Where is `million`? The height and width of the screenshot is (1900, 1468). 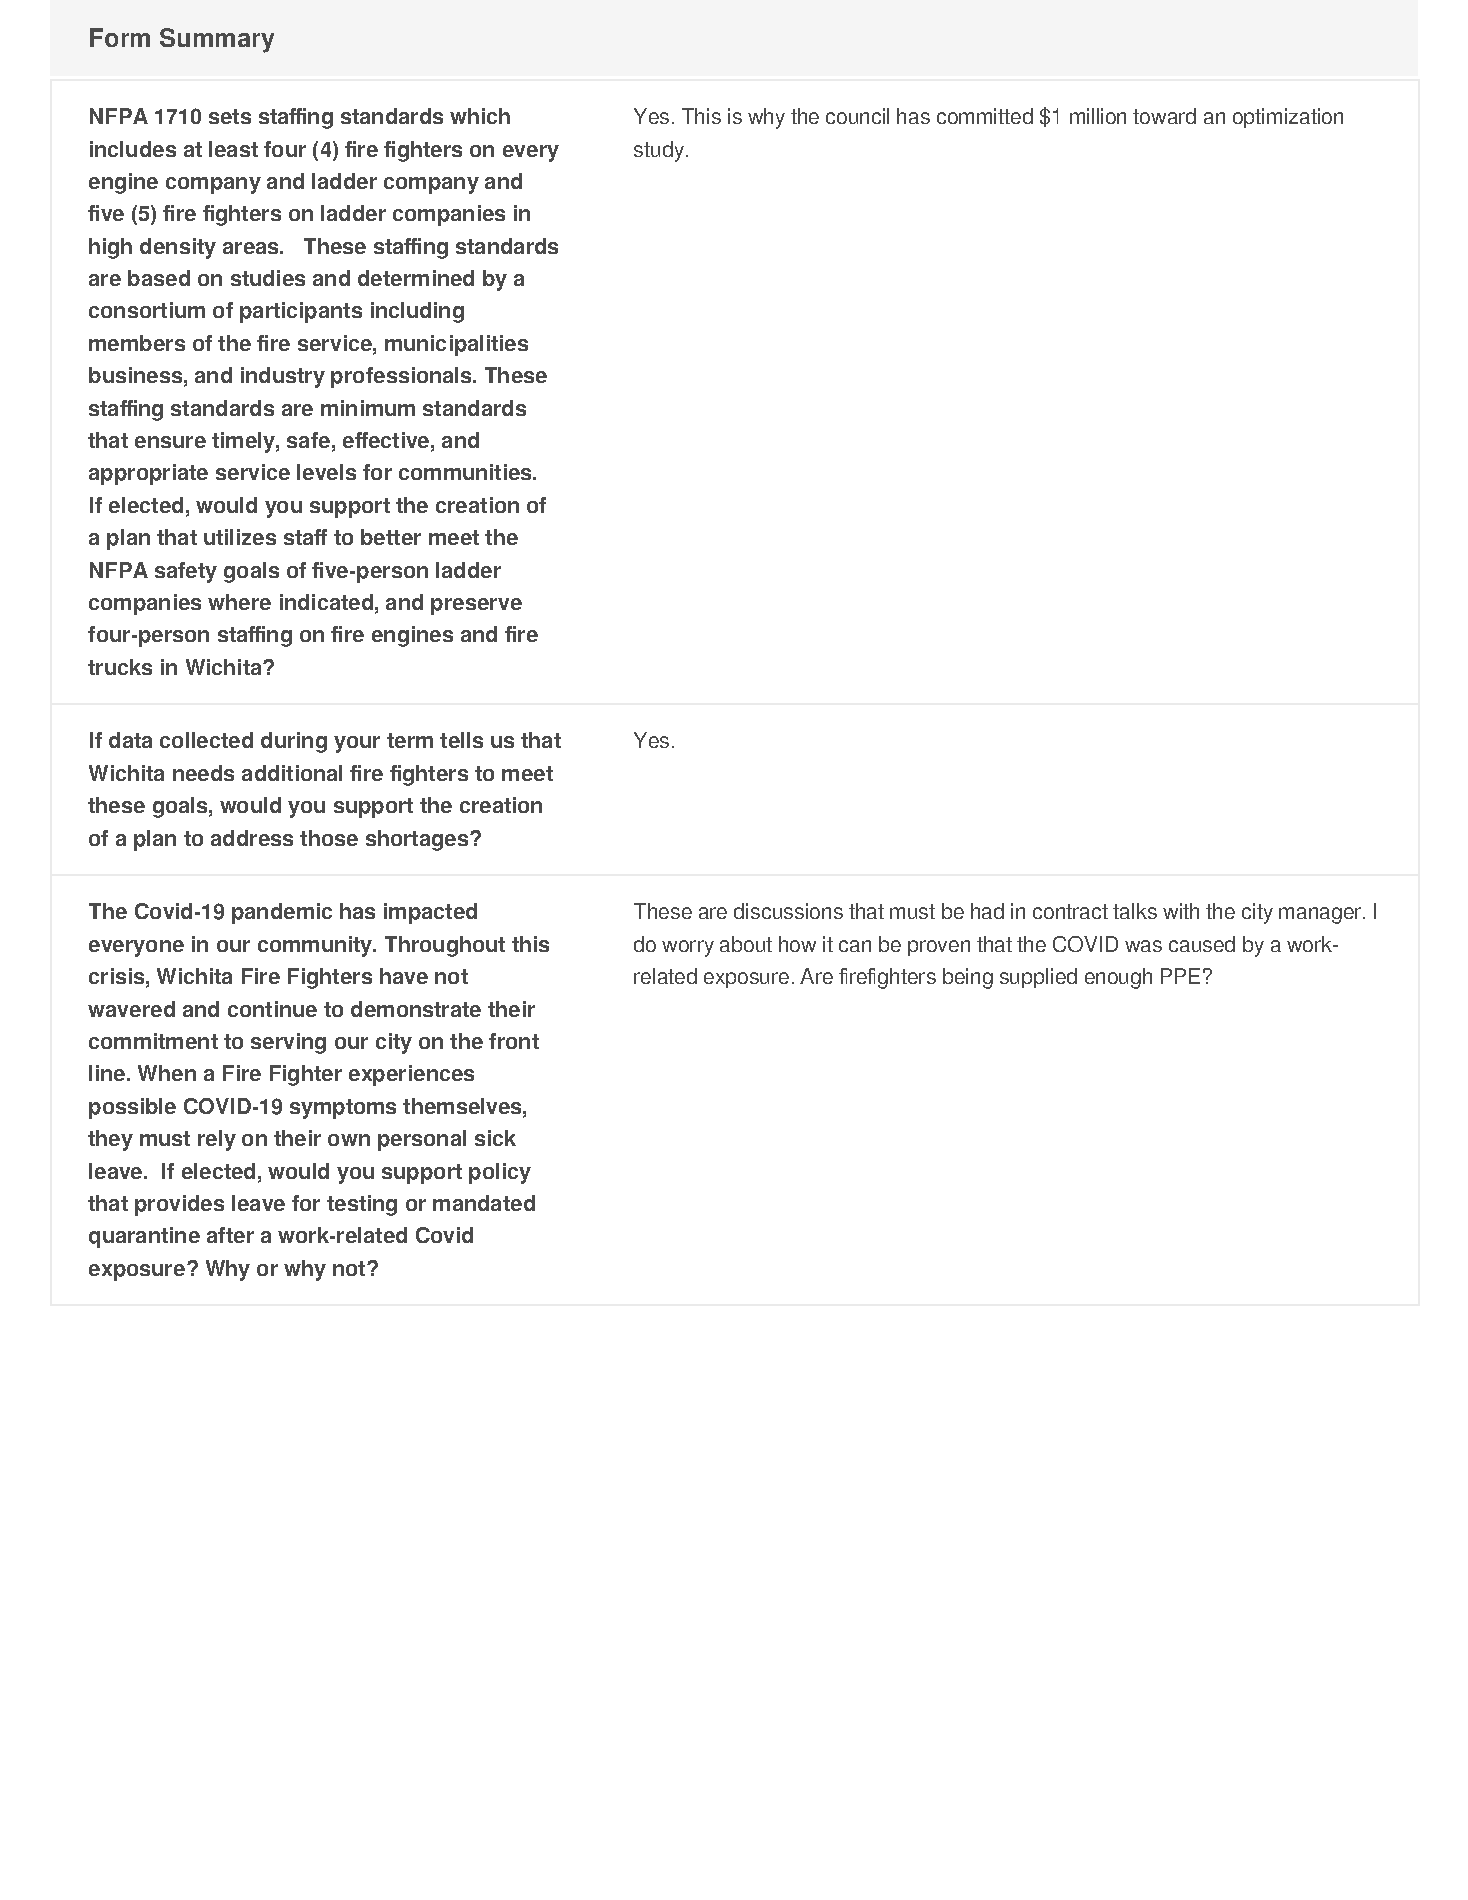 million is located at coordinates (1098, 116).
